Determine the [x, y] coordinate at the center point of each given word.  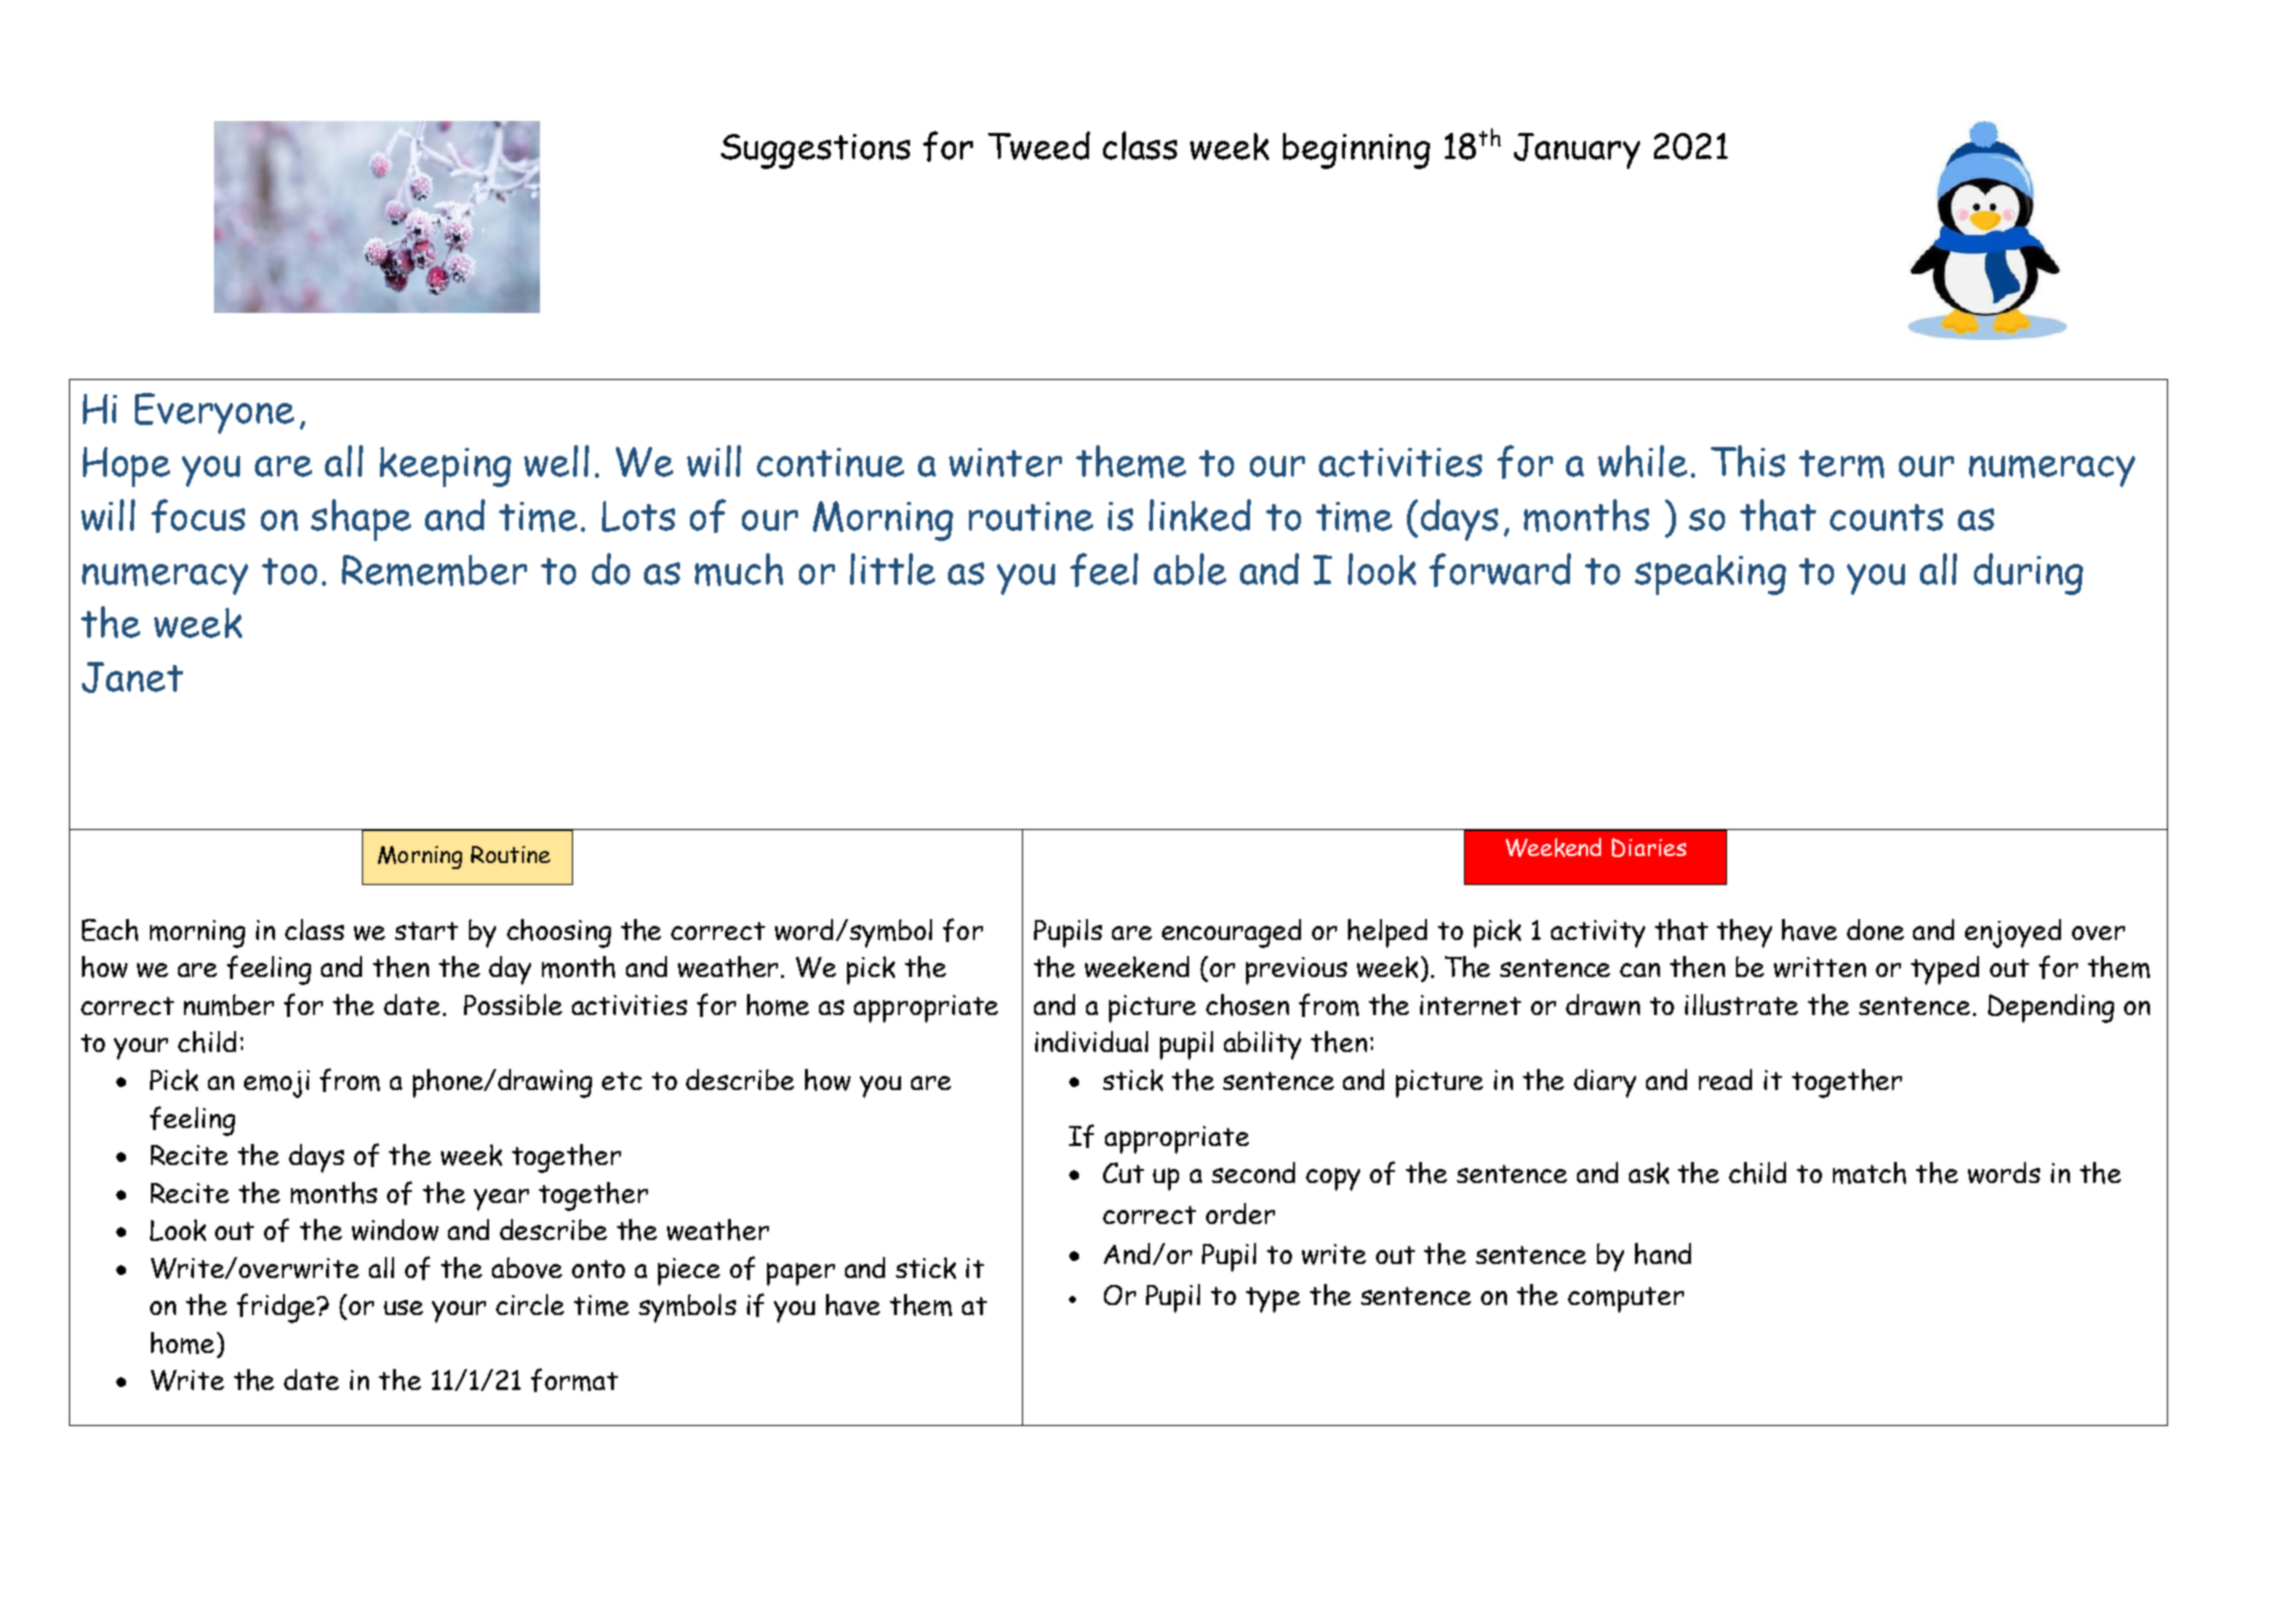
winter [1005, 462]
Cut [1123, 1172]
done [1875, 929]
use [403, 1307]
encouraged [1231, 933]
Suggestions [815, 151]
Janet [132, 677]
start [426, 931]
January [1577, 151]
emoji [277, 1084]
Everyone [214, 413]
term [1841, 464]
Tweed [1039, 145]
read [1725, 1079]
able [1190, 569]
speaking [1710, 575]
